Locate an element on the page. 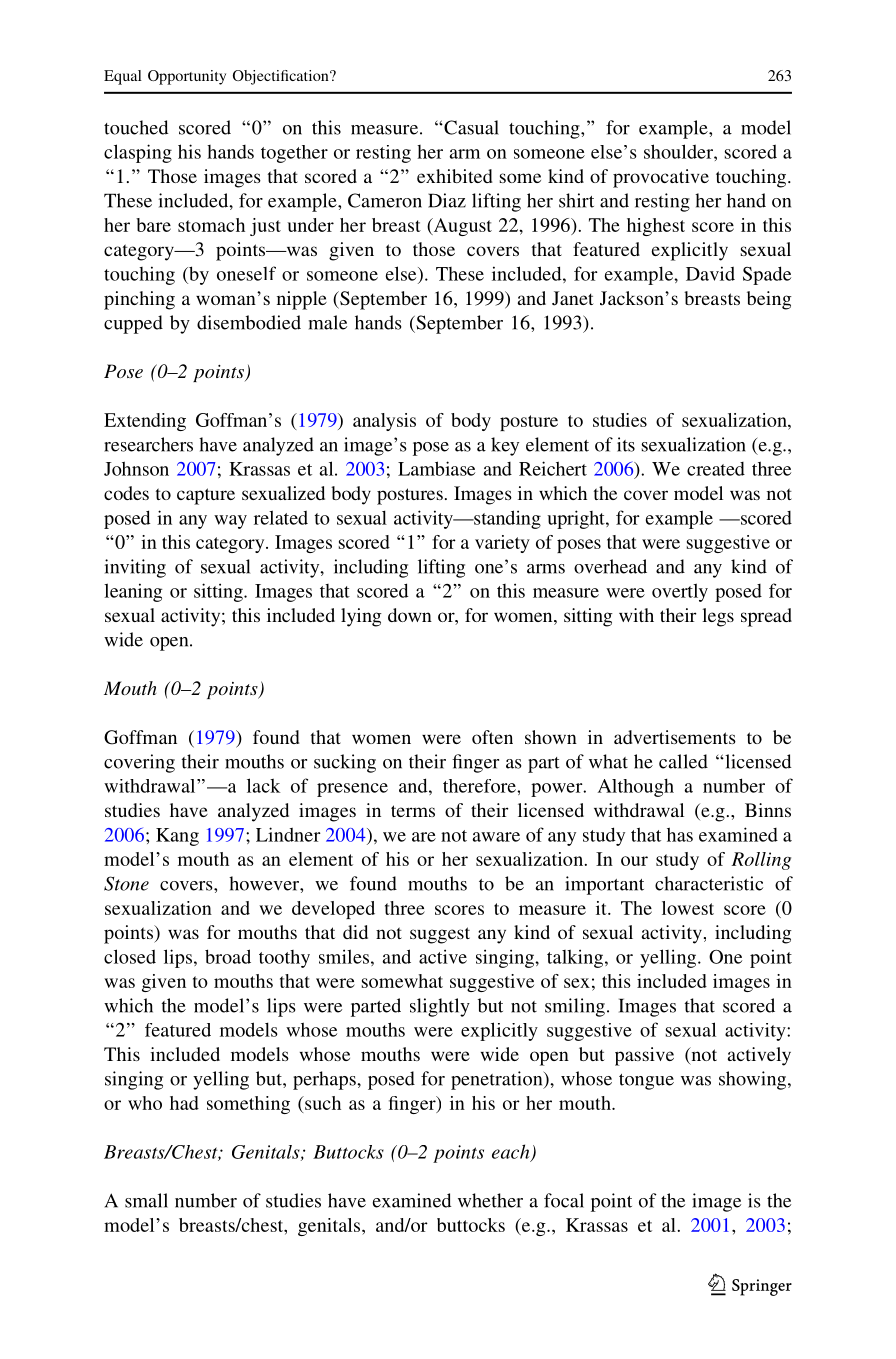 The image size is (896, 1359). legs is located at coordinates (718, 617).
